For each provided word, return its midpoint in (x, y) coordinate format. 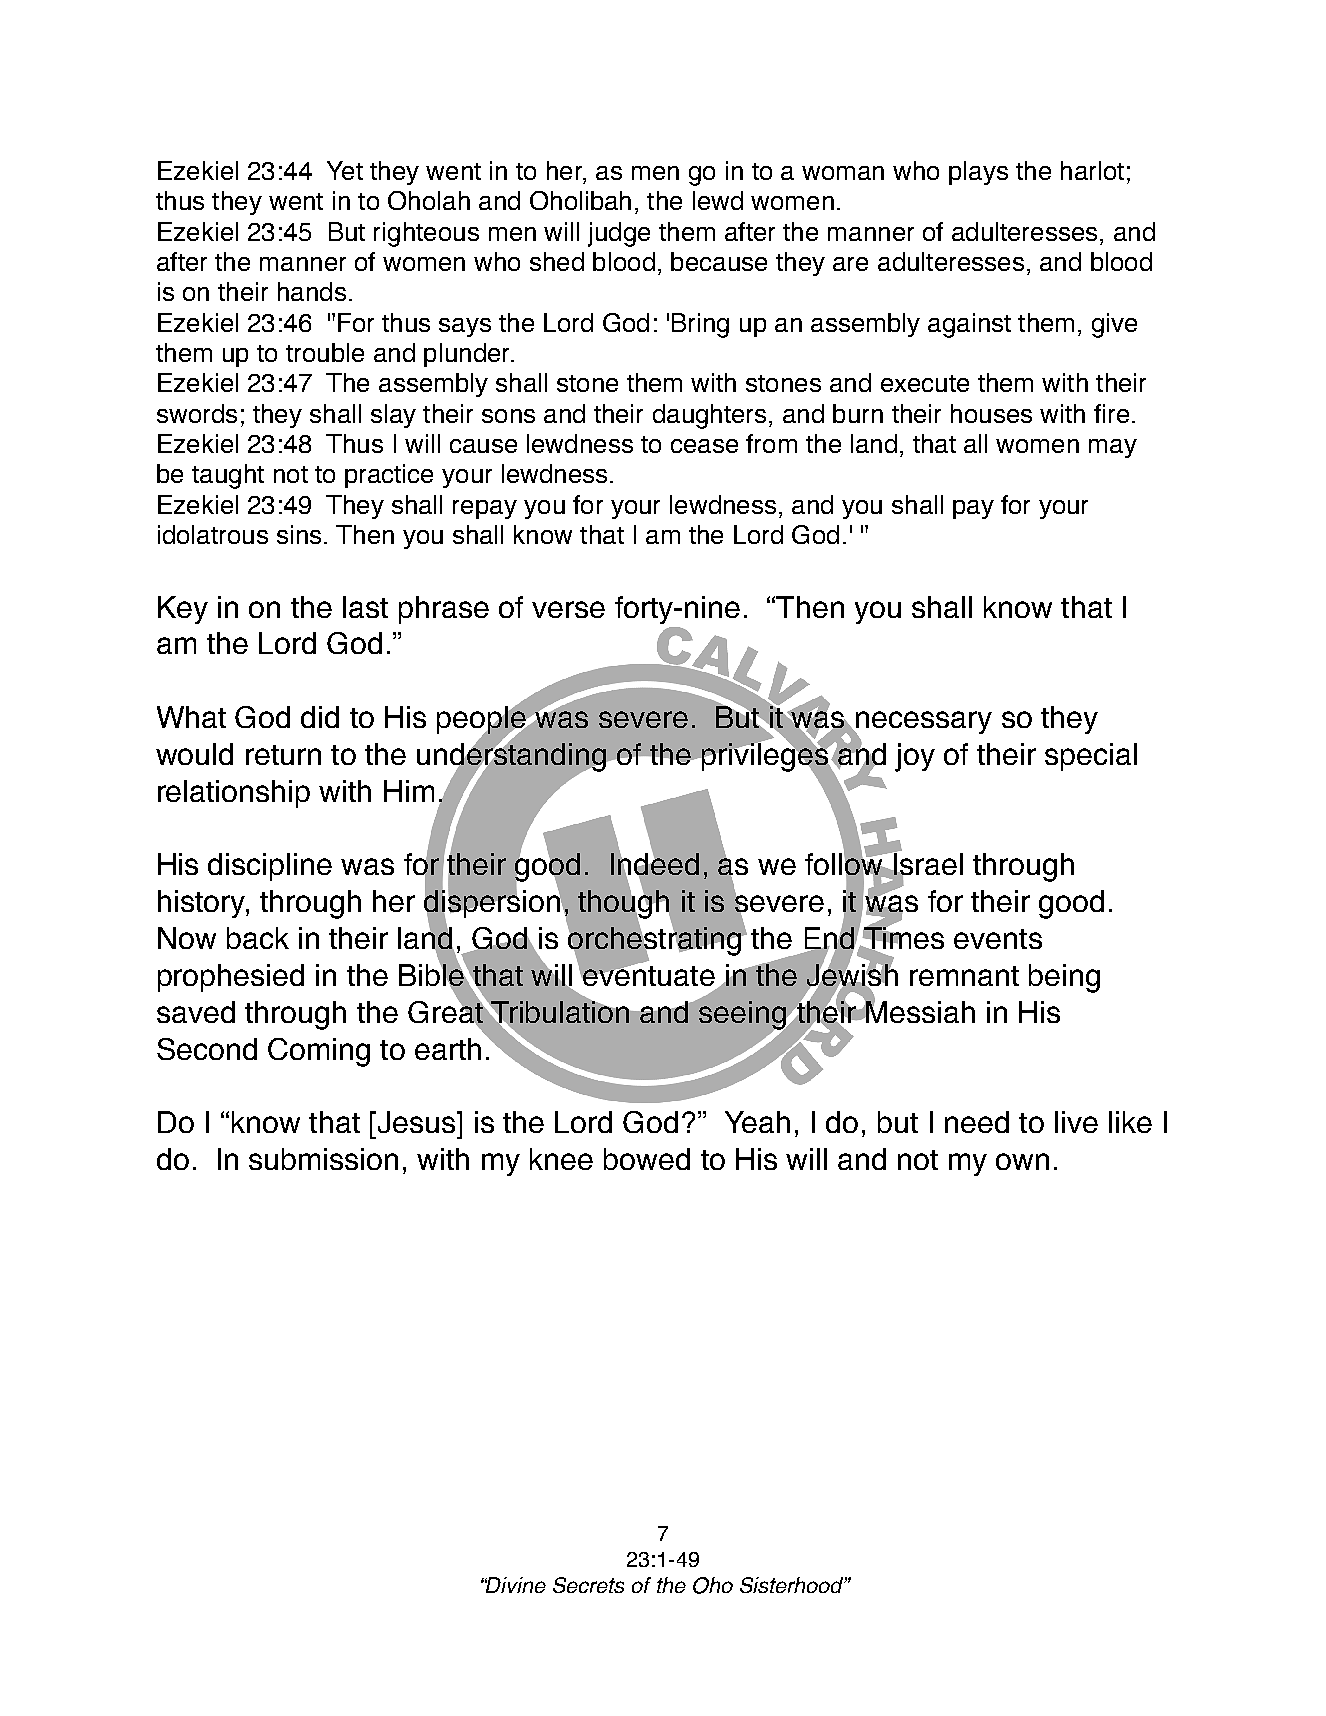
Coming (319, 1052)
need (977, 1122)
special (1091, 757)
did (320, 717)
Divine (515, 1585)
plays (978, 173)
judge (619, 234)
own (1022, 1161)
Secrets (588, 1585)
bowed (647, 1159)
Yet (345, 170)
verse (568, 609)
